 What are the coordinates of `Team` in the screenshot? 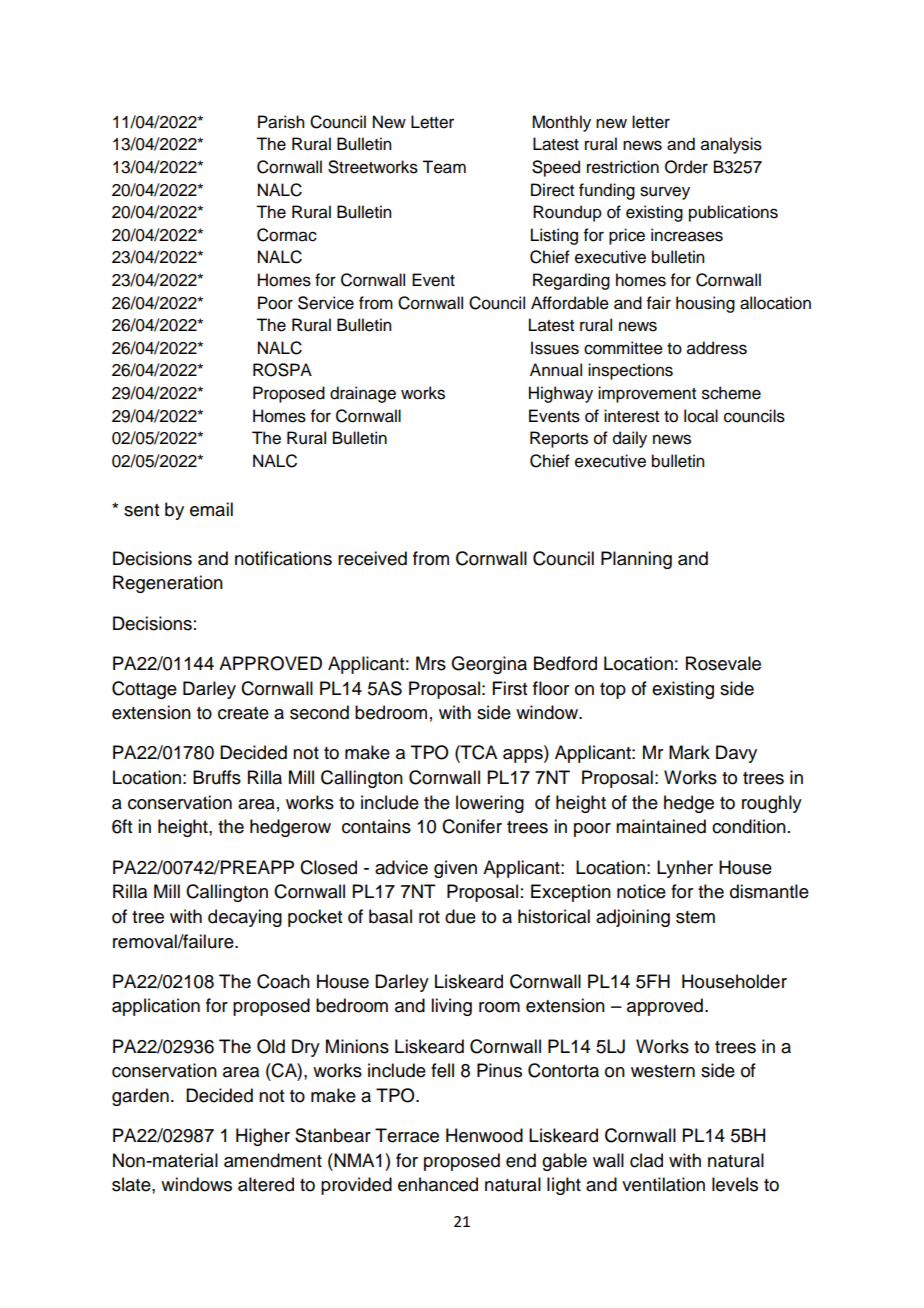 It's located at (444, 167).
